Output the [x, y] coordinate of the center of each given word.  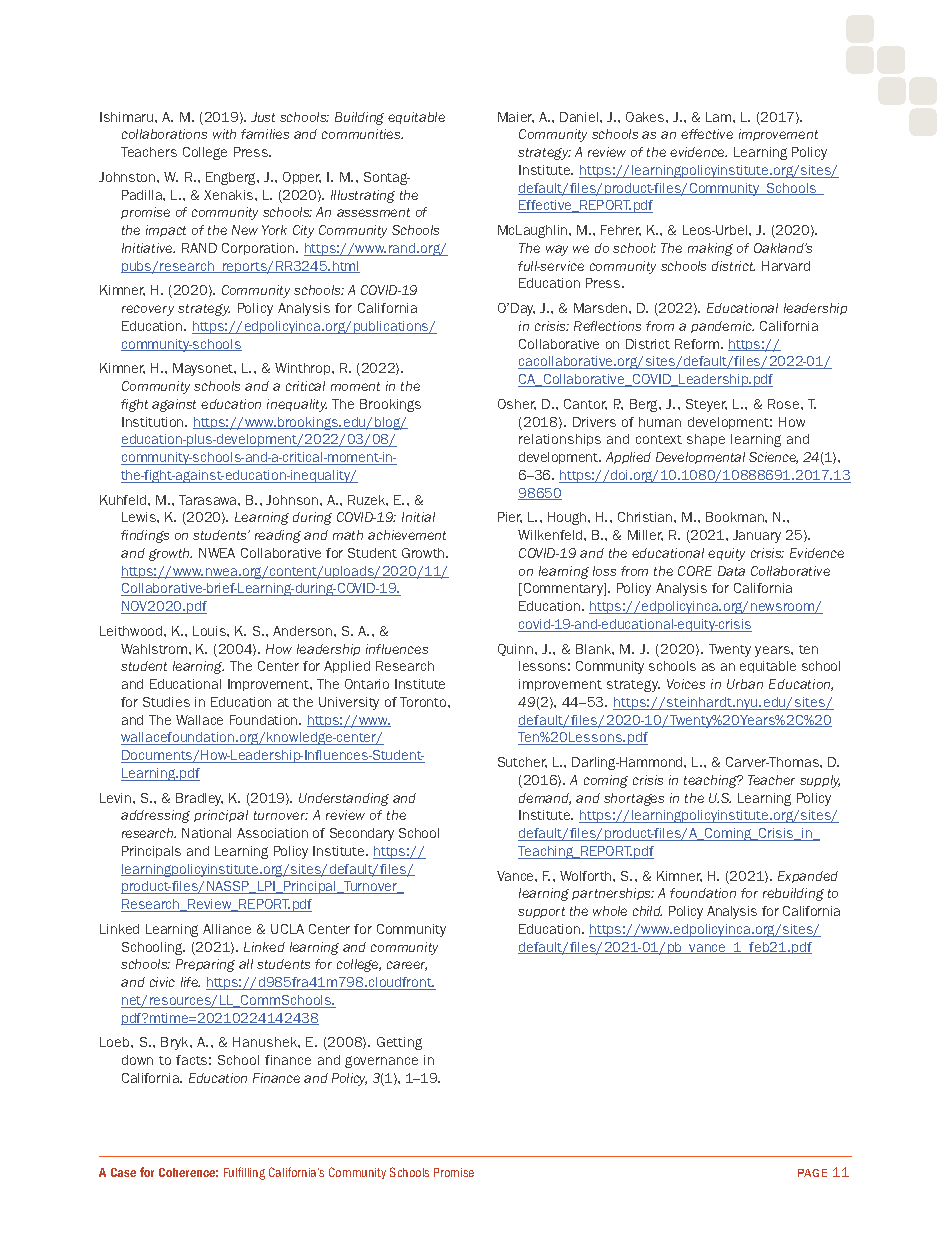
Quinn [517, 650]
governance [381, 1062]
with [224, 134]
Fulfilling [244, 1173]
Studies [166, 702]
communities [362, 134]
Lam [720, 117]
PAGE [812, 1173]
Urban [745, 684]
